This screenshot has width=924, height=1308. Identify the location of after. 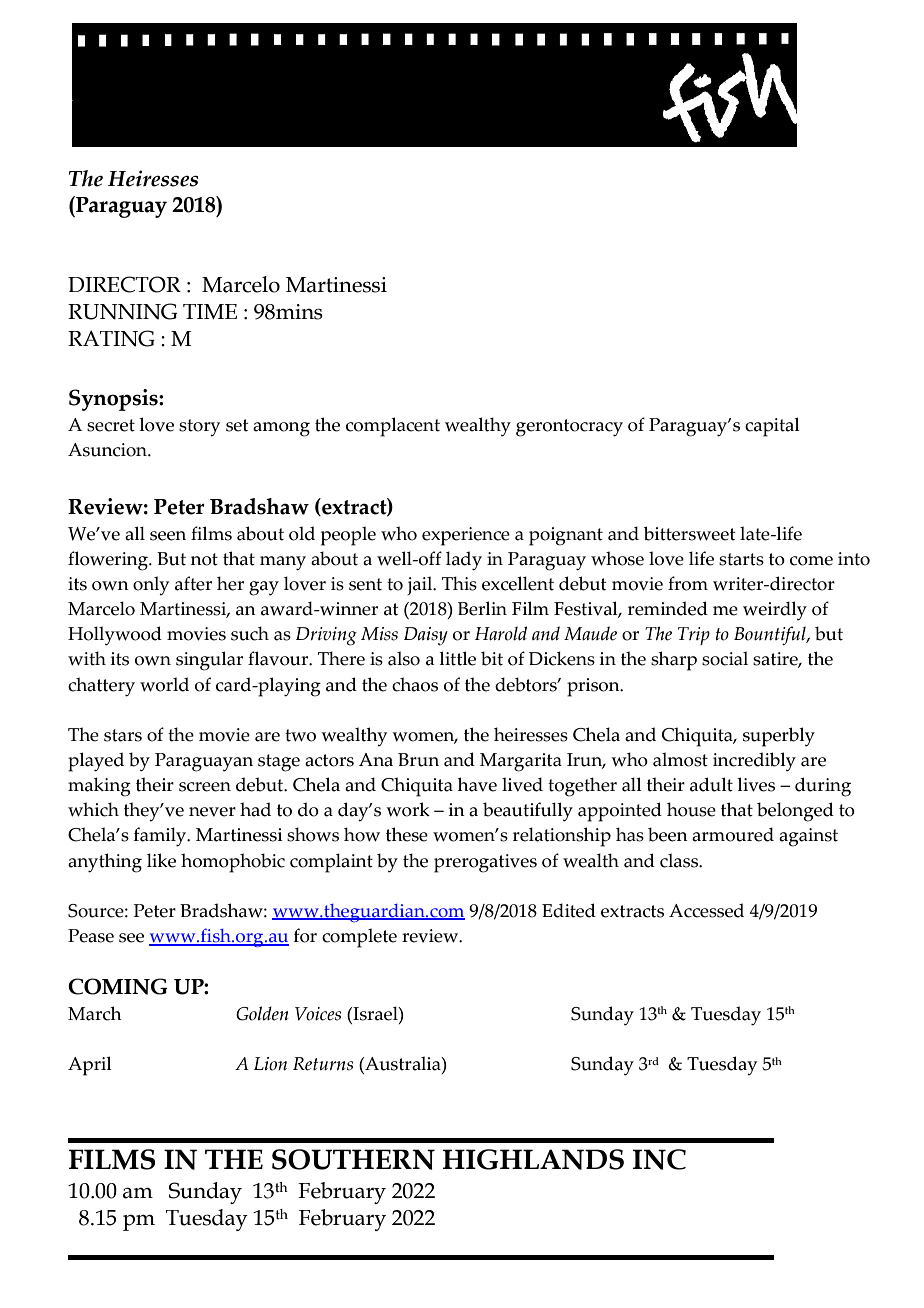
(193, 583).
